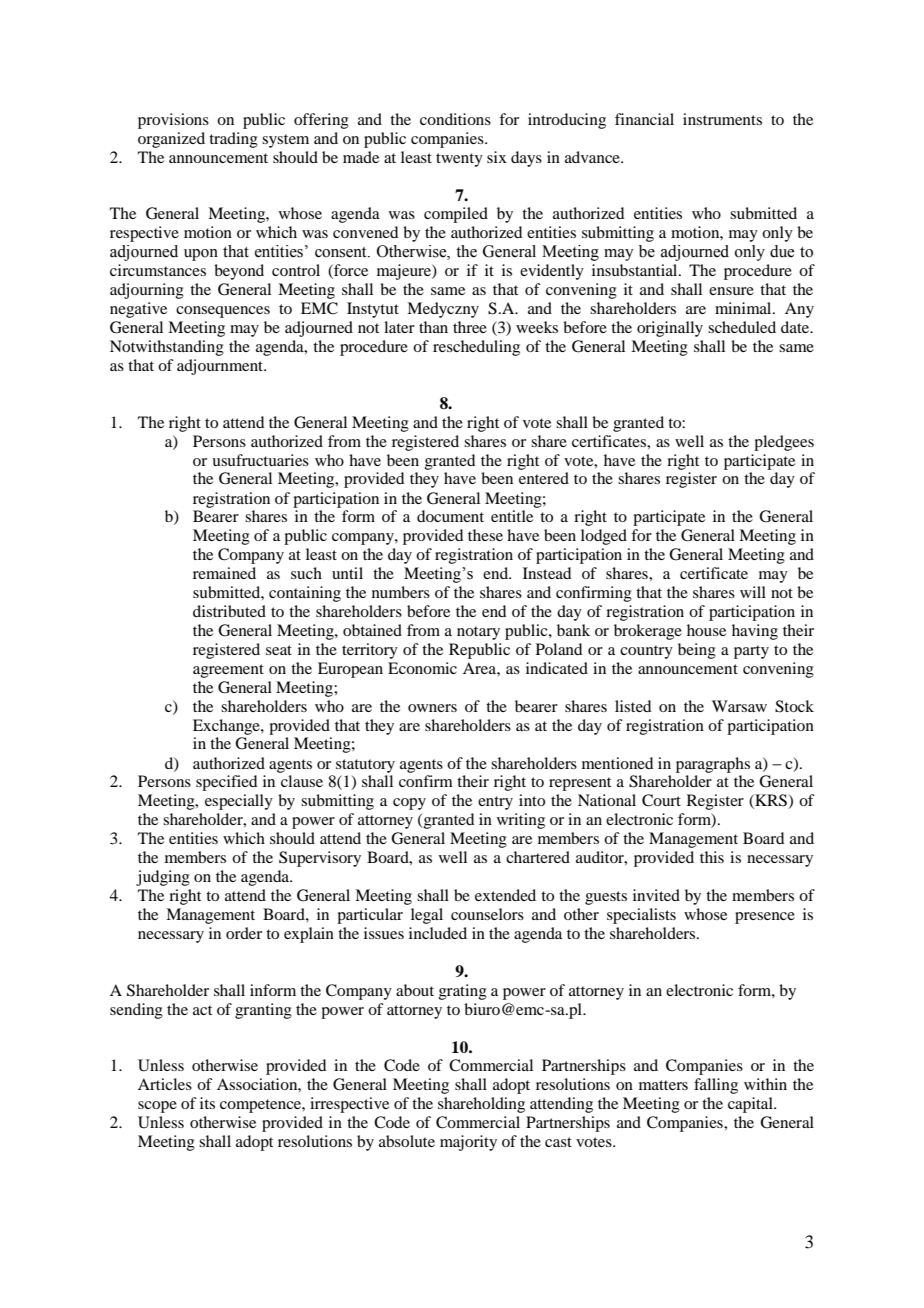 This document has height=1308, width=924. I want to click on judging, so click(163, 878).
